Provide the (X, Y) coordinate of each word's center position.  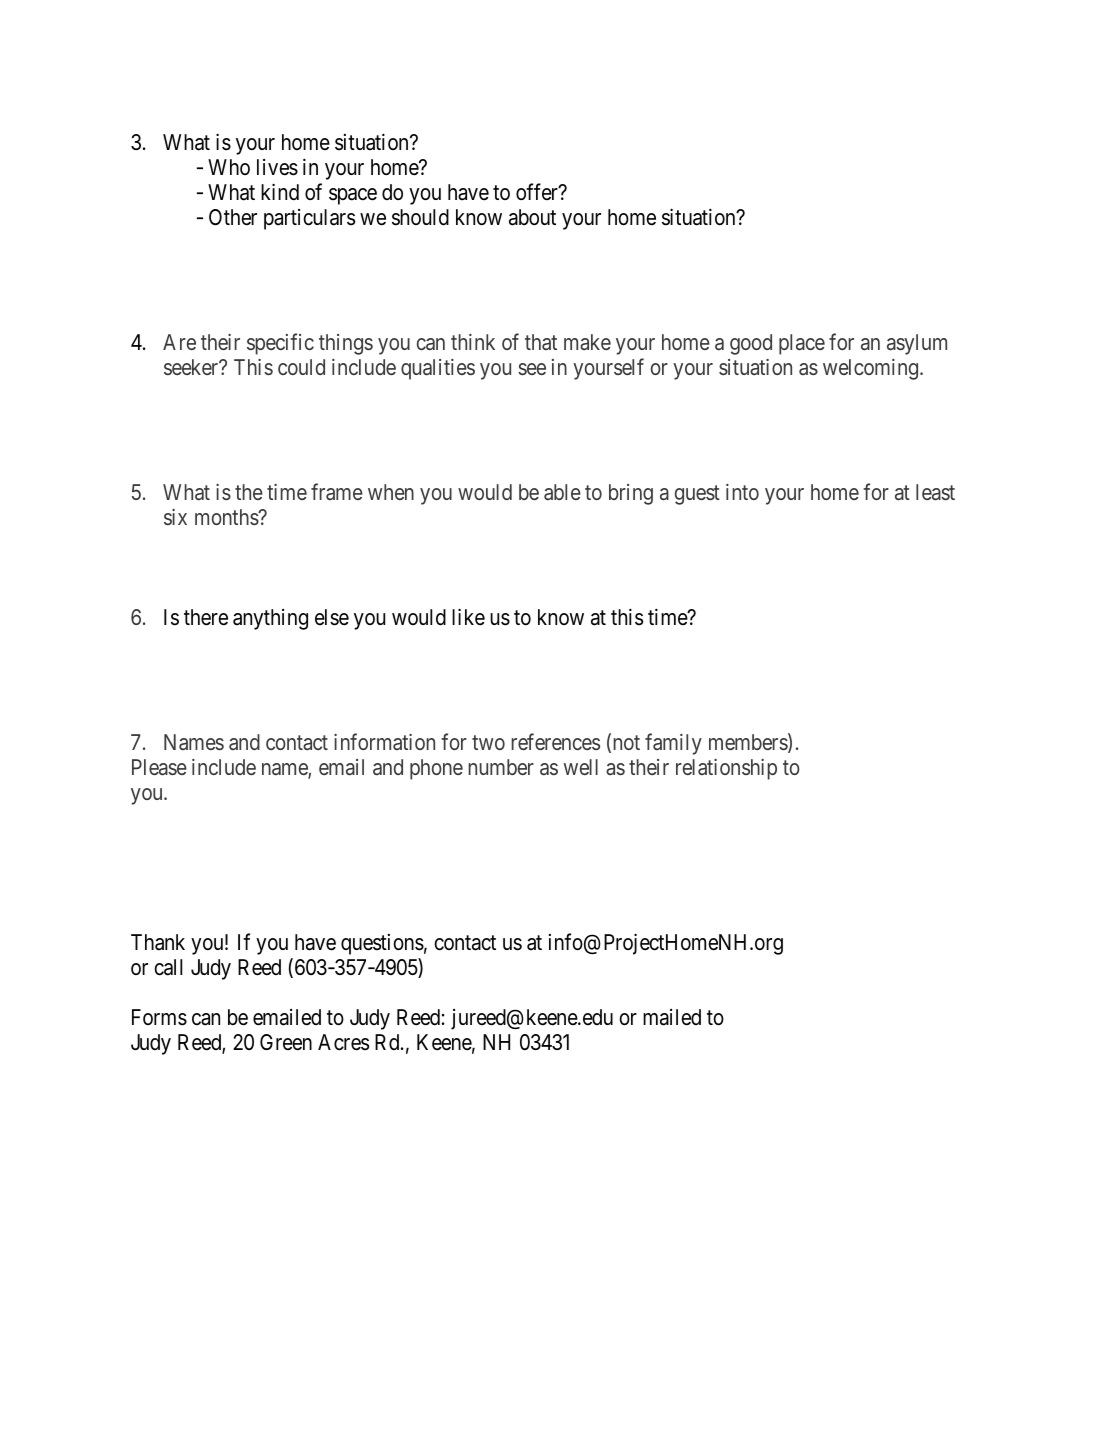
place (802, 344)
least (935, 492)
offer (538, 192)
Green (286, 1042)
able (562, 492)
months (227, 517)
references (555, 741)
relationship (726, 769)
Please (159, 767)
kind (280, 192)
